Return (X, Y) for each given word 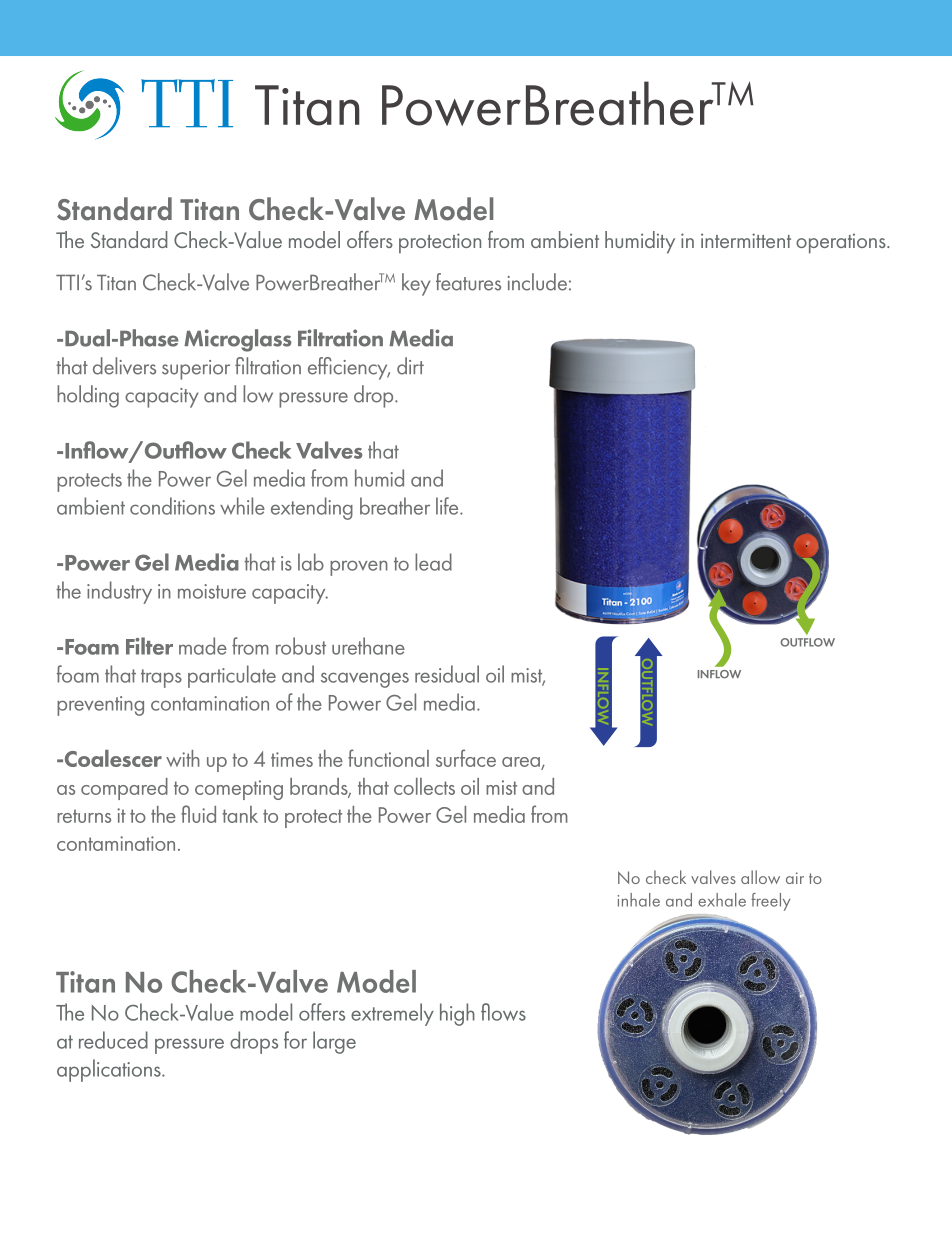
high (457, 1014)
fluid (198, 814)
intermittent (746, 240)
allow (760, 877)
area (521, 762)
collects (424, 786)
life (448, 506)
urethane (368, 646)
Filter (149, 646)
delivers (124, 366)
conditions (172, 506)
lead (433, 562)
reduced (113, 1040)
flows (503, 1012)
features (468, 282)
